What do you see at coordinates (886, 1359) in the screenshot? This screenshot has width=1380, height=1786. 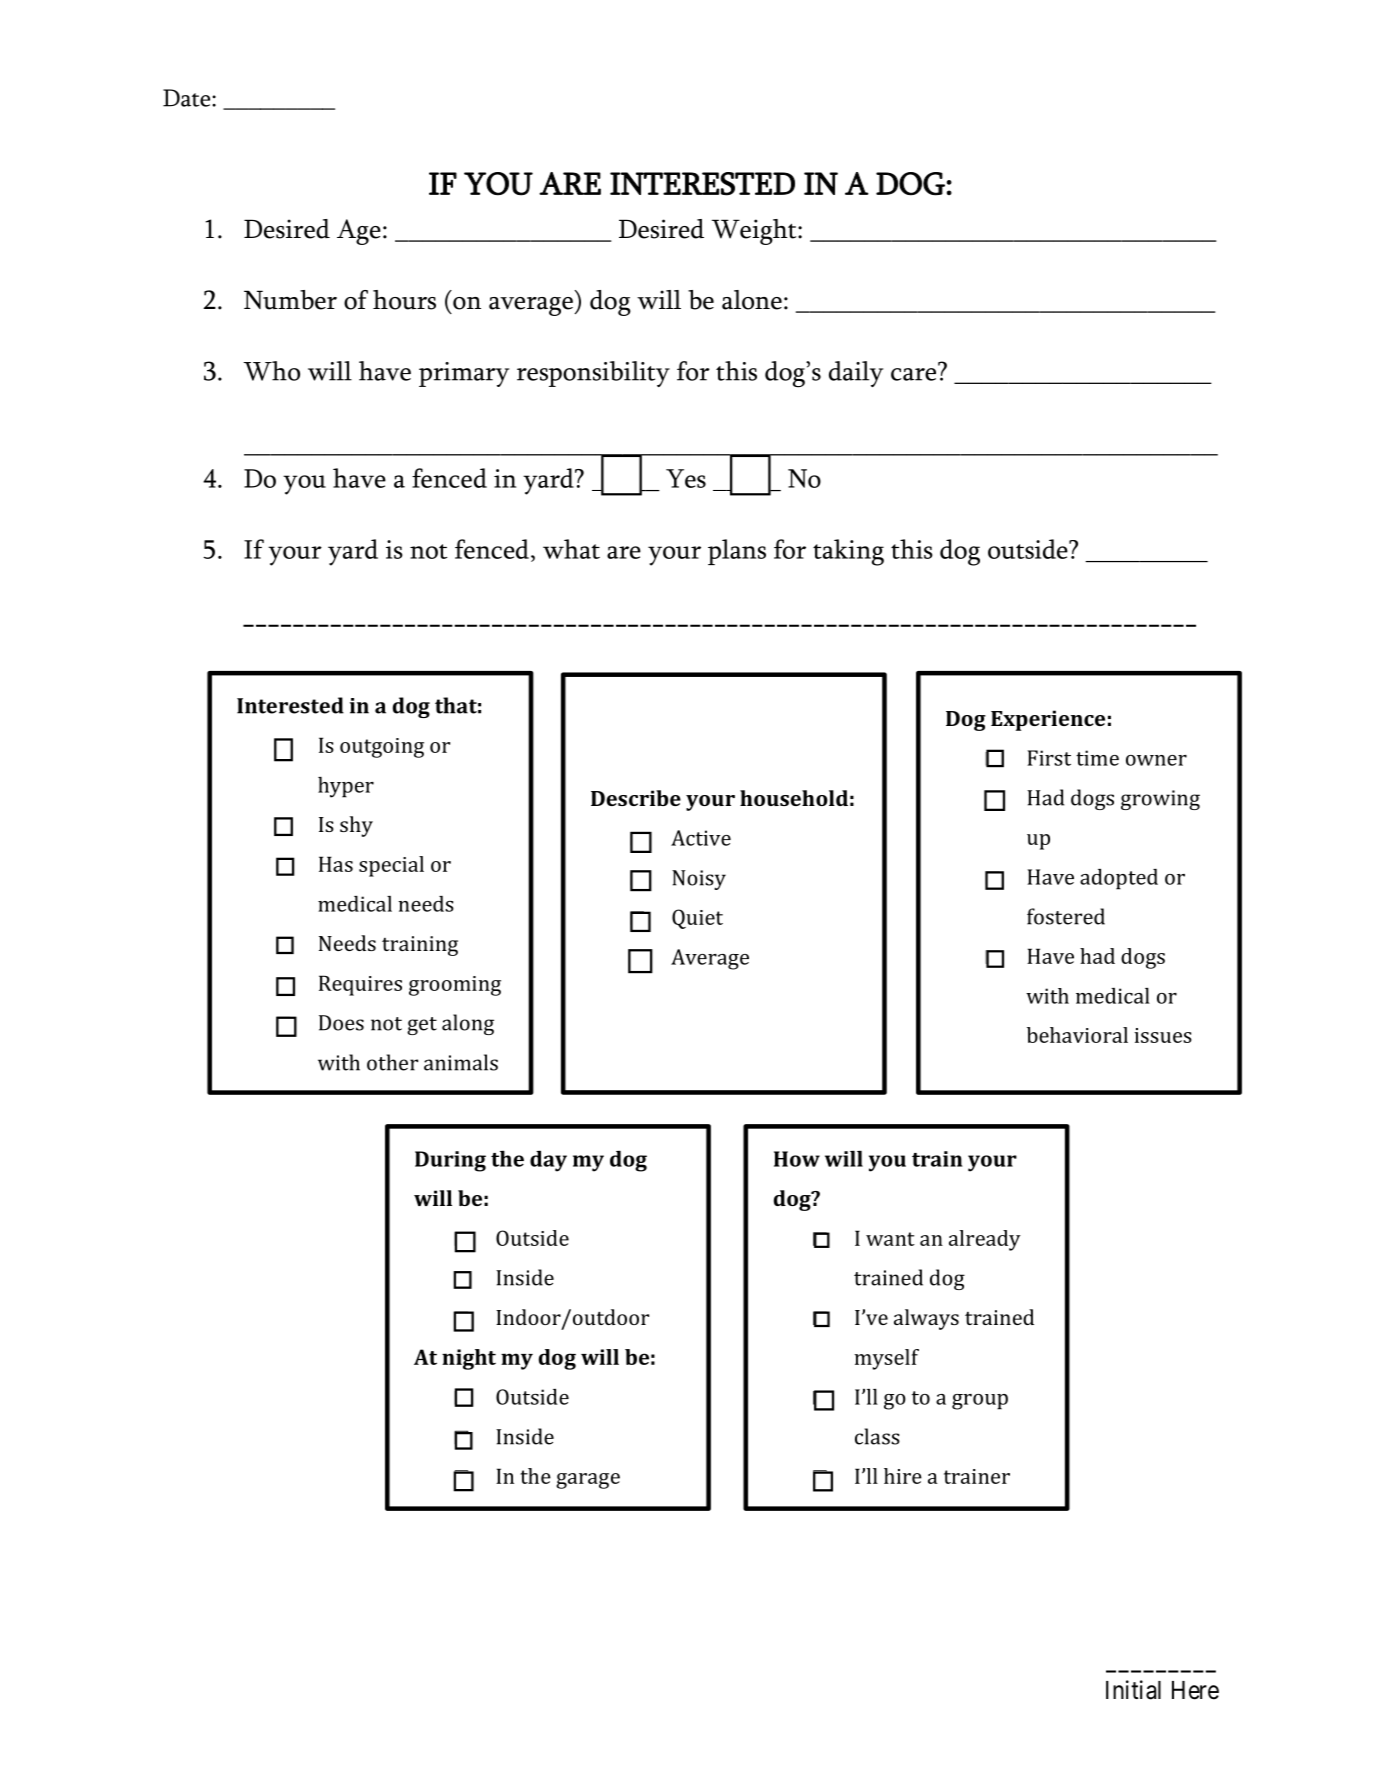 I see `myself` at bounding box center [886, 1359].
